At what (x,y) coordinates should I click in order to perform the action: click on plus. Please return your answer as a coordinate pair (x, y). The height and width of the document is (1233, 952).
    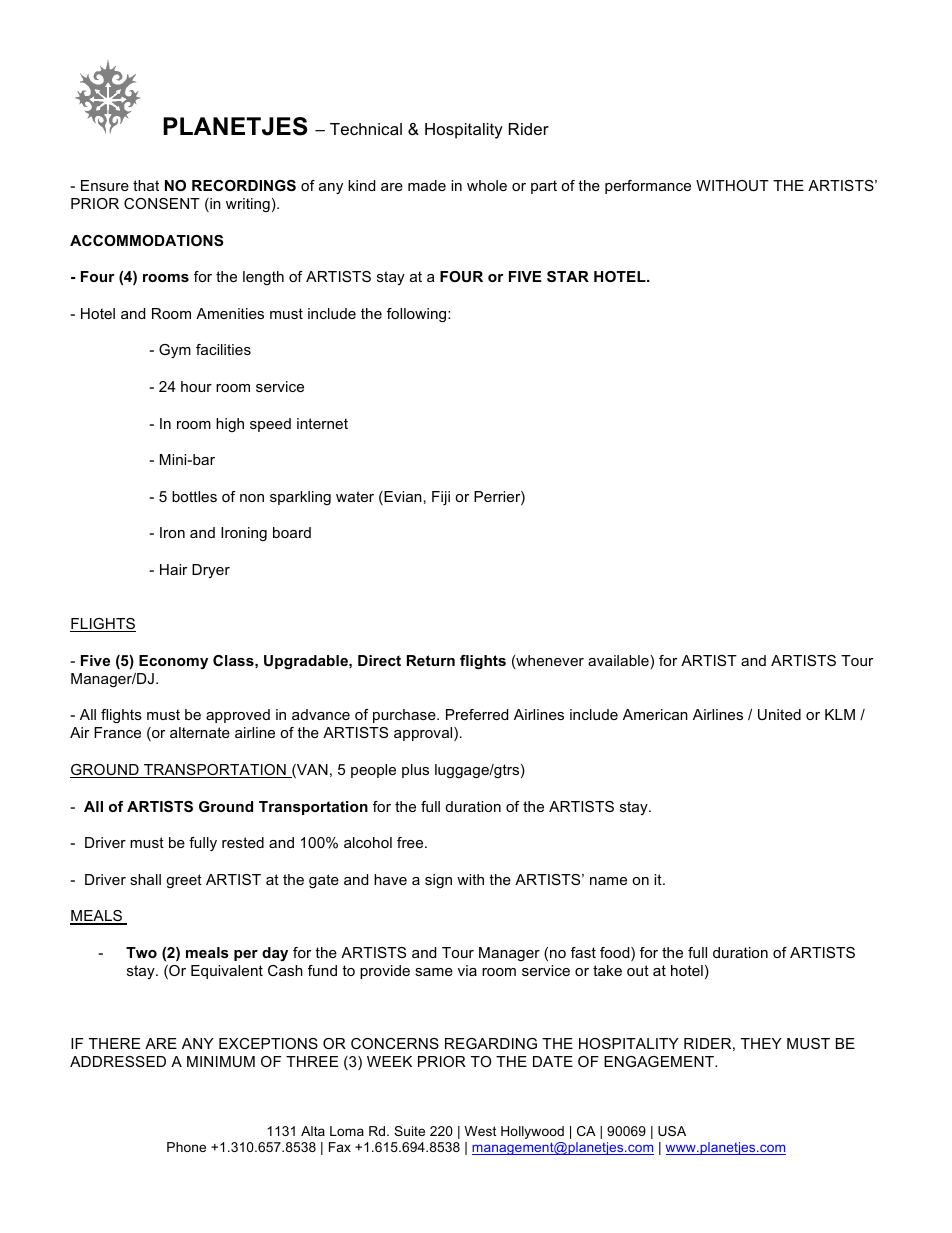
    Looking at the image, I should click on (415, 771).
